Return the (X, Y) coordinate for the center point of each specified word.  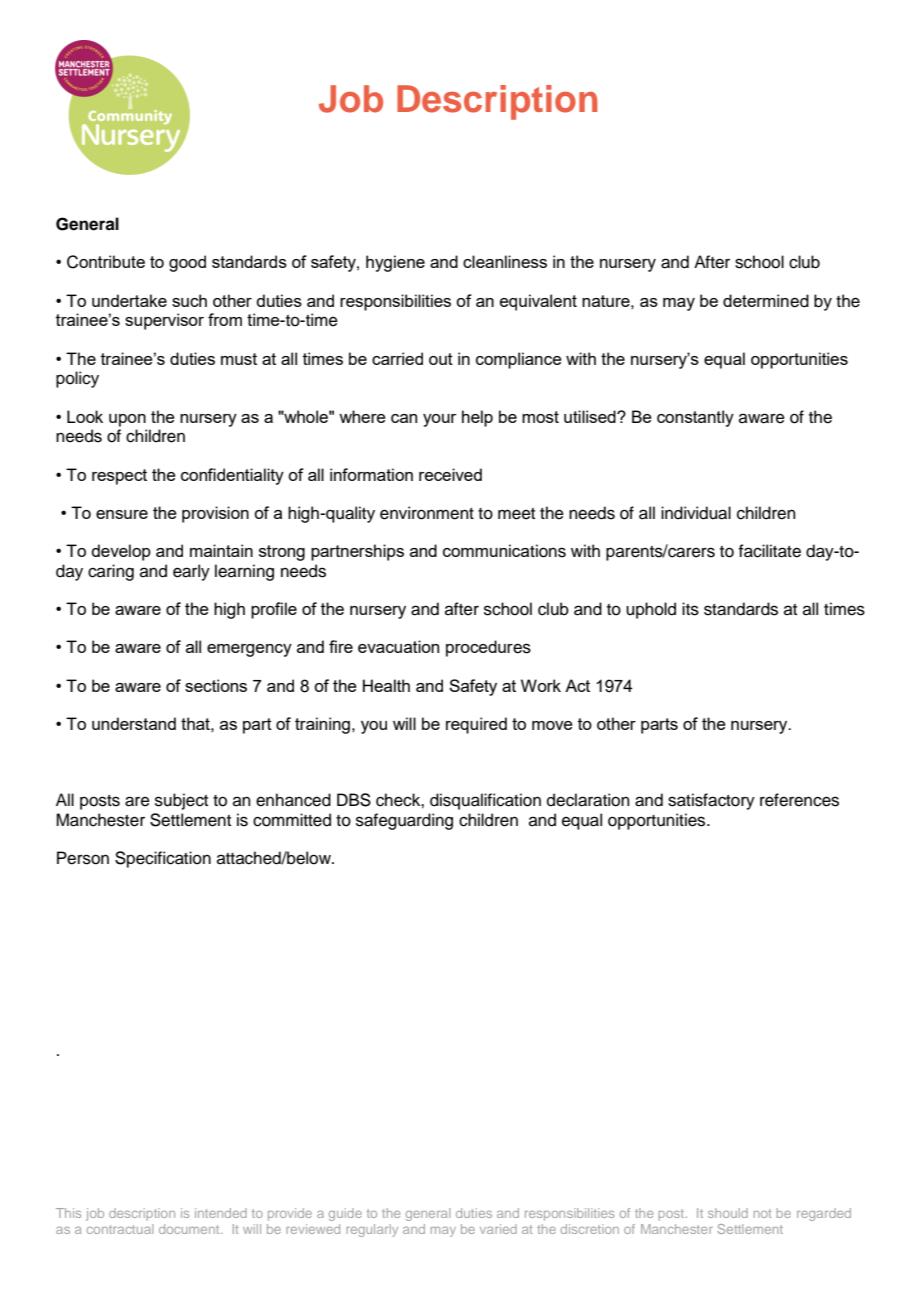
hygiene (395, 263)
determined (766, 301)
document (190, 1229)
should (728, 1213)
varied (498, 1229)
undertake (129, 300)
